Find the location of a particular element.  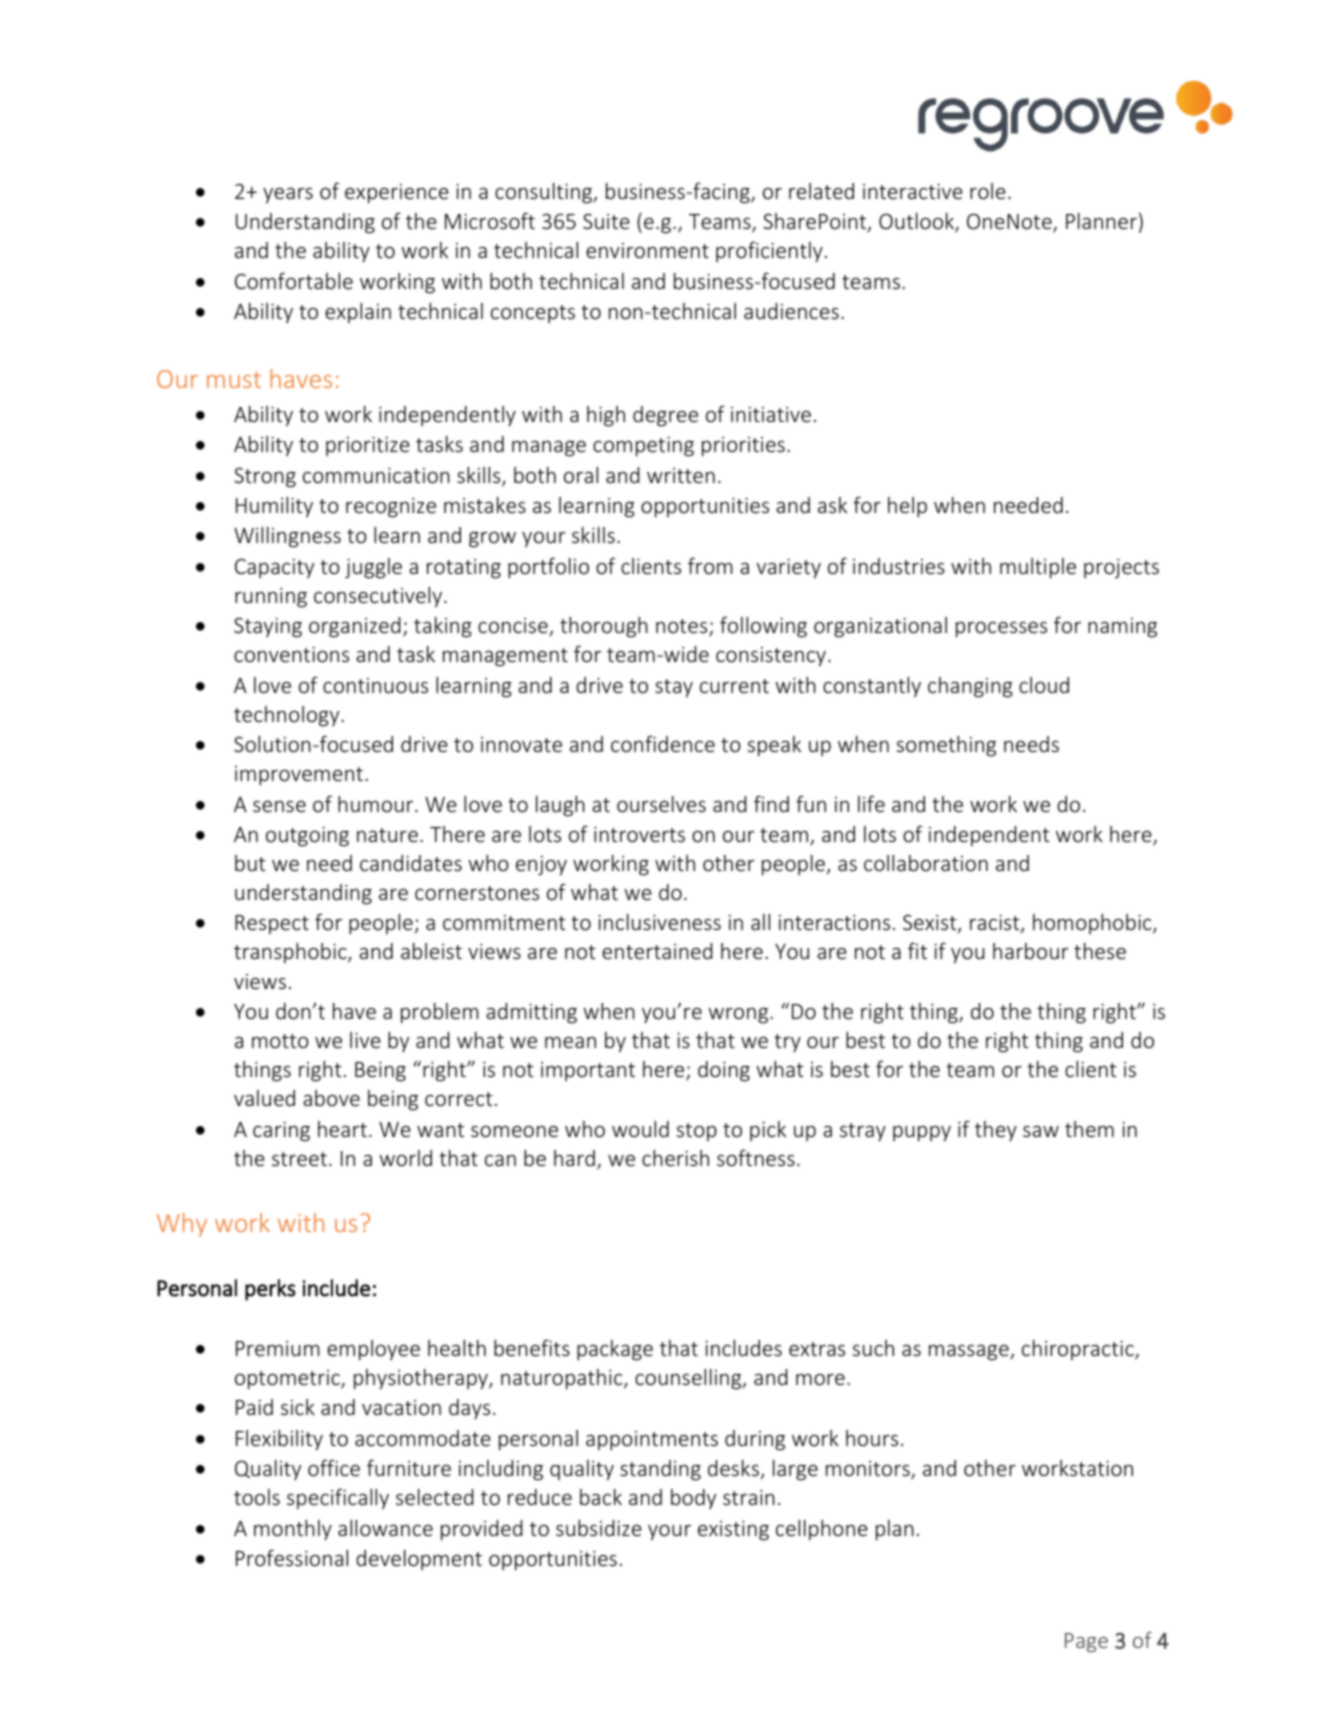

Respect is located at coordinates (272, 924).
